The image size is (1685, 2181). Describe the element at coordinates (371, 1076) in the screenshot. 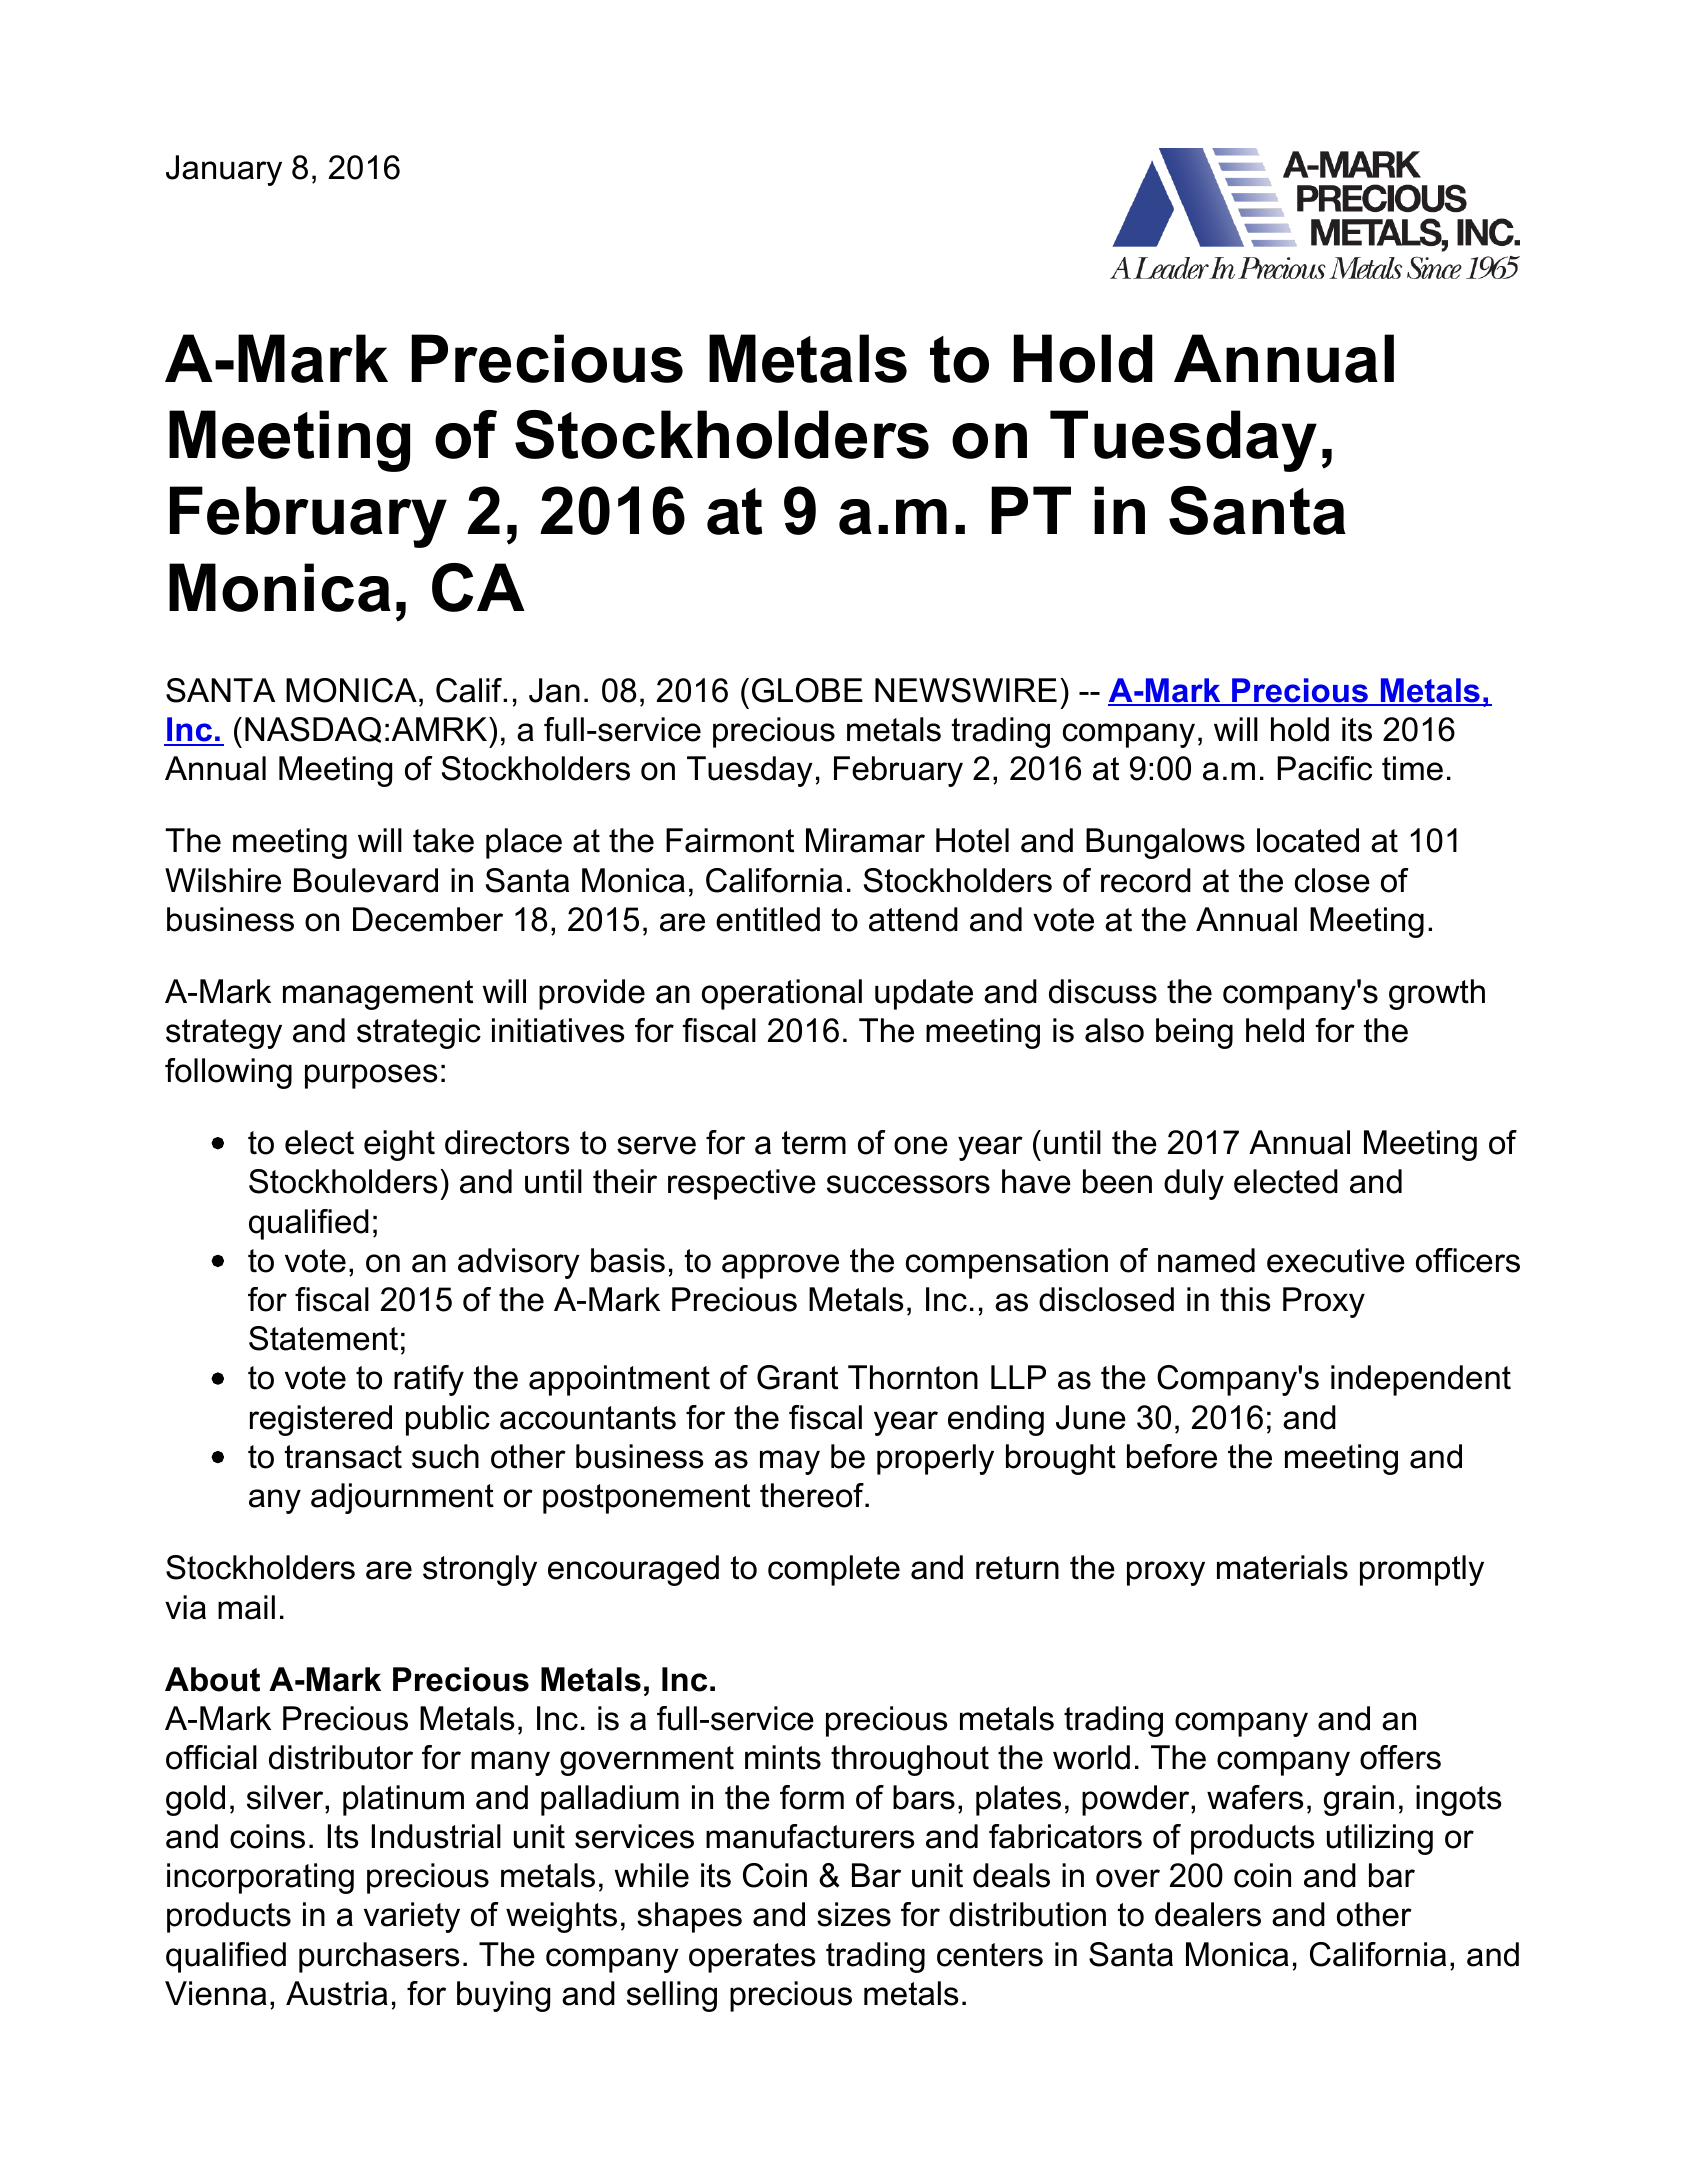

I see `purposes` at that location.
